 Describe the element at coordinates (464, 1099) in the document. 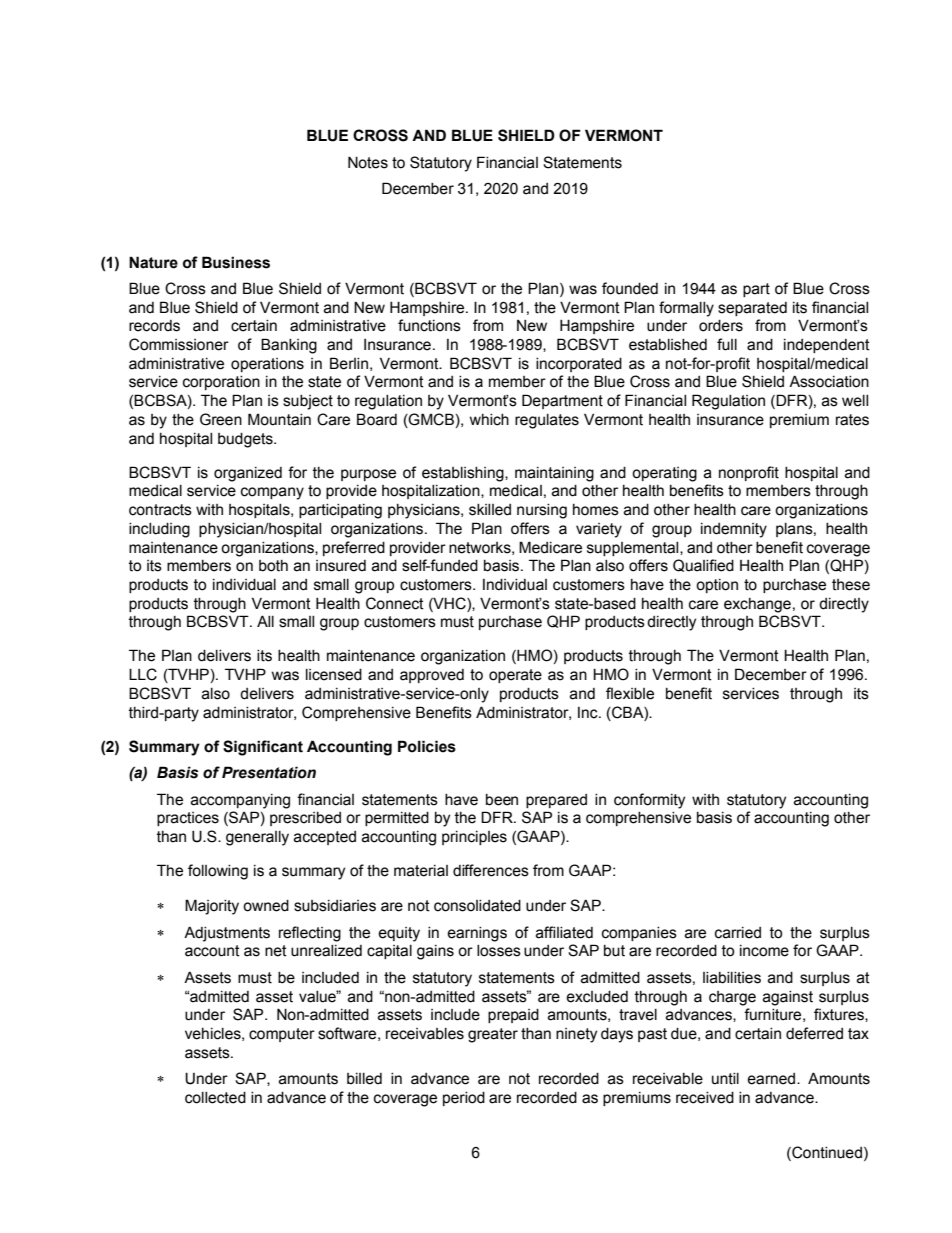

I see `period` at that location.
